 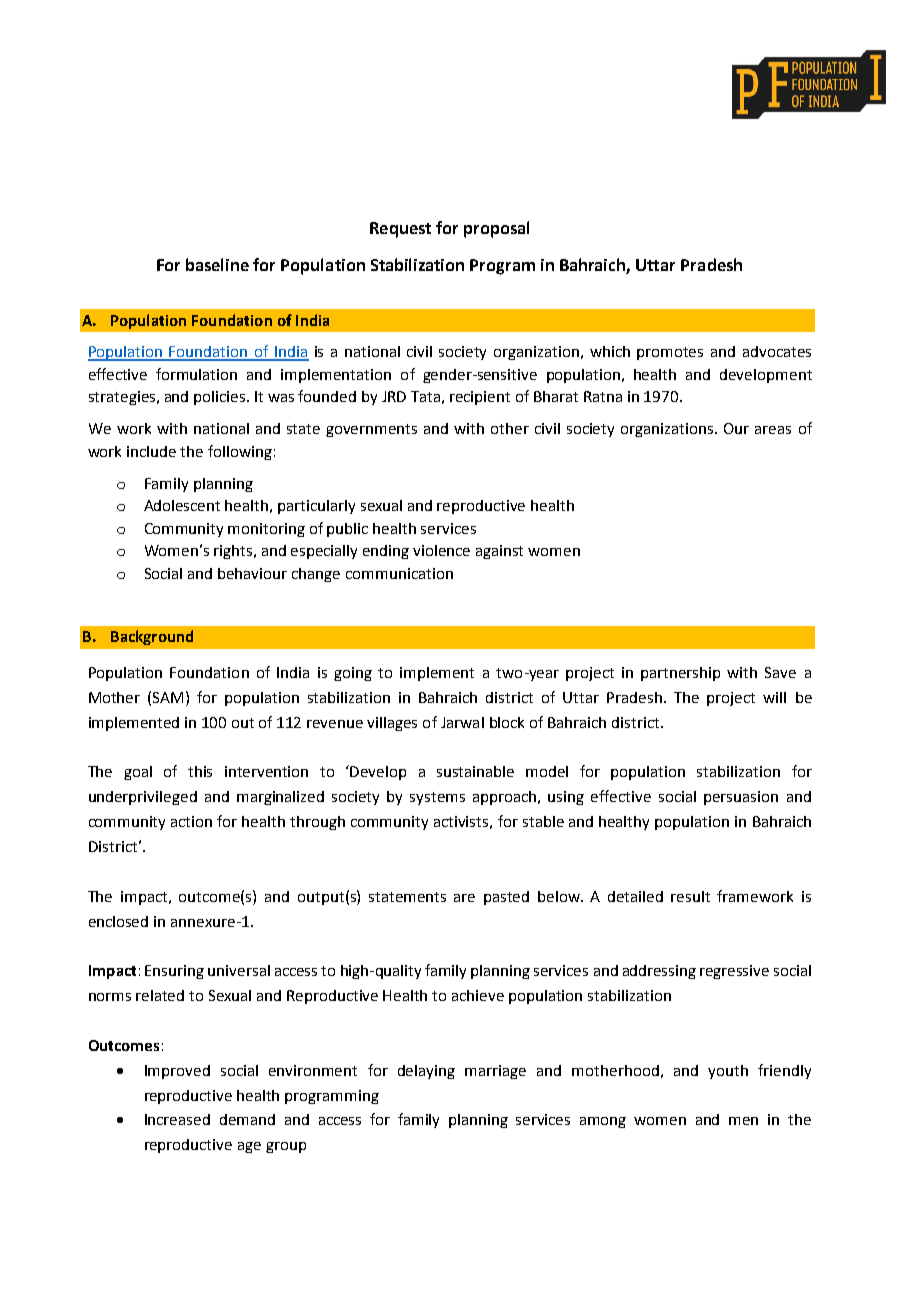 I want to click on partnership, so click(x=680, y=674).
